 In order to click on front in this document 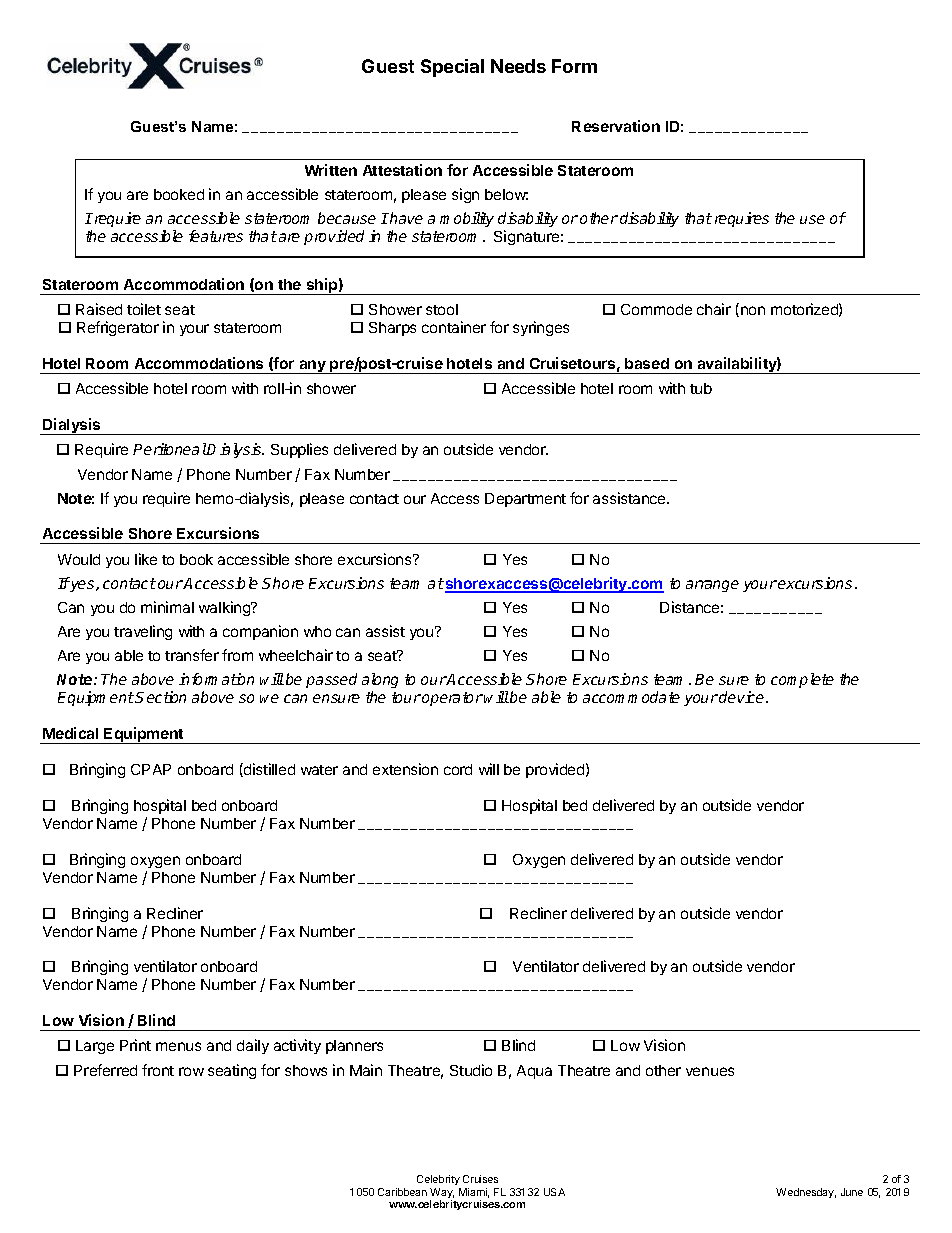, I will do `click(158, 1070)`.
